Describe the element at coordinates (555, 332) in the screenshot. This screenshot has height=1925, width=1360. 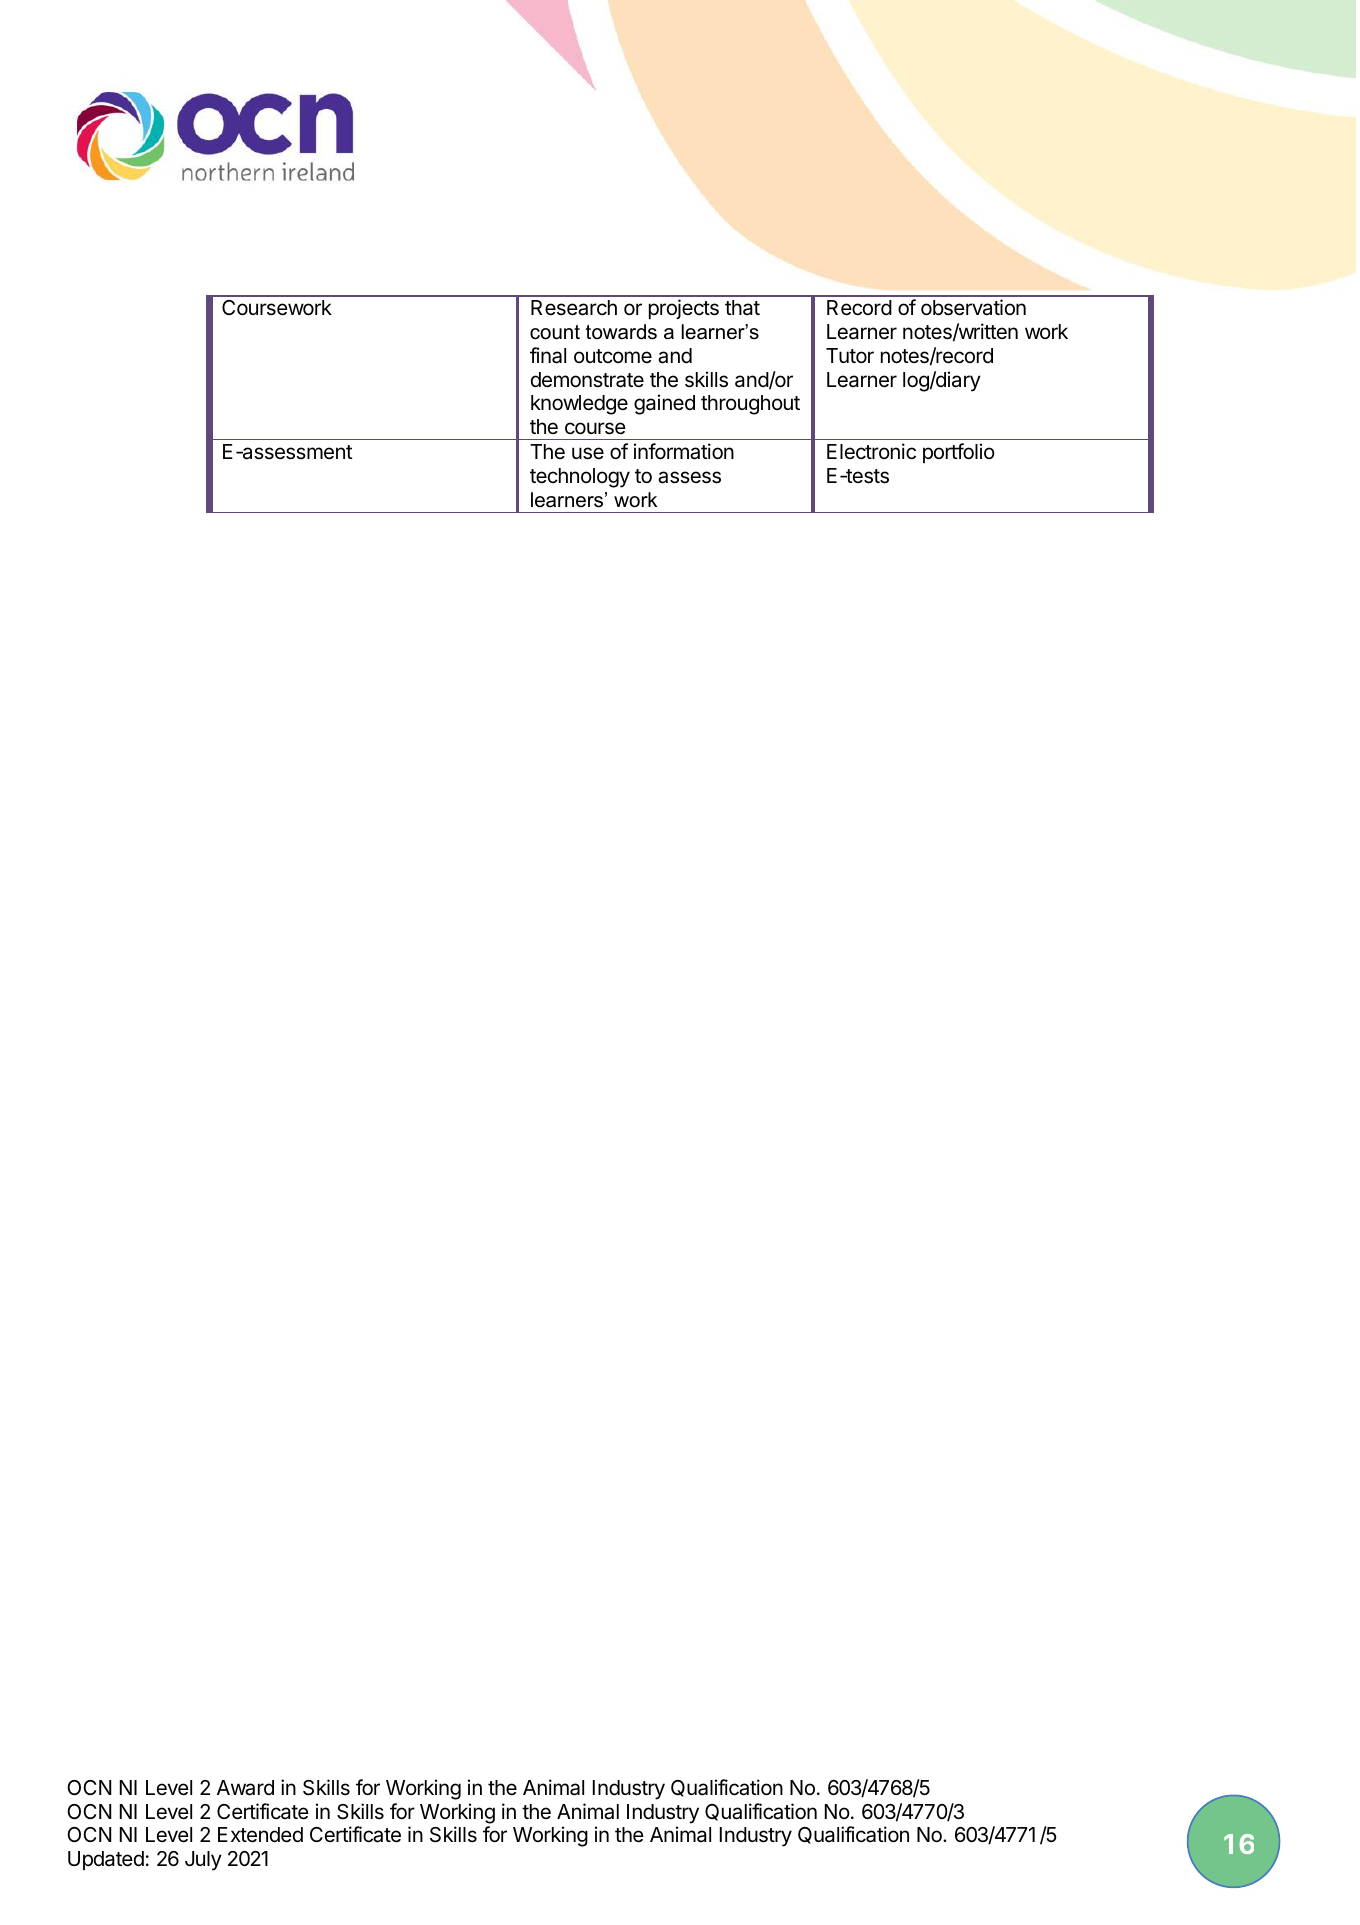
I see `count` at that location.
